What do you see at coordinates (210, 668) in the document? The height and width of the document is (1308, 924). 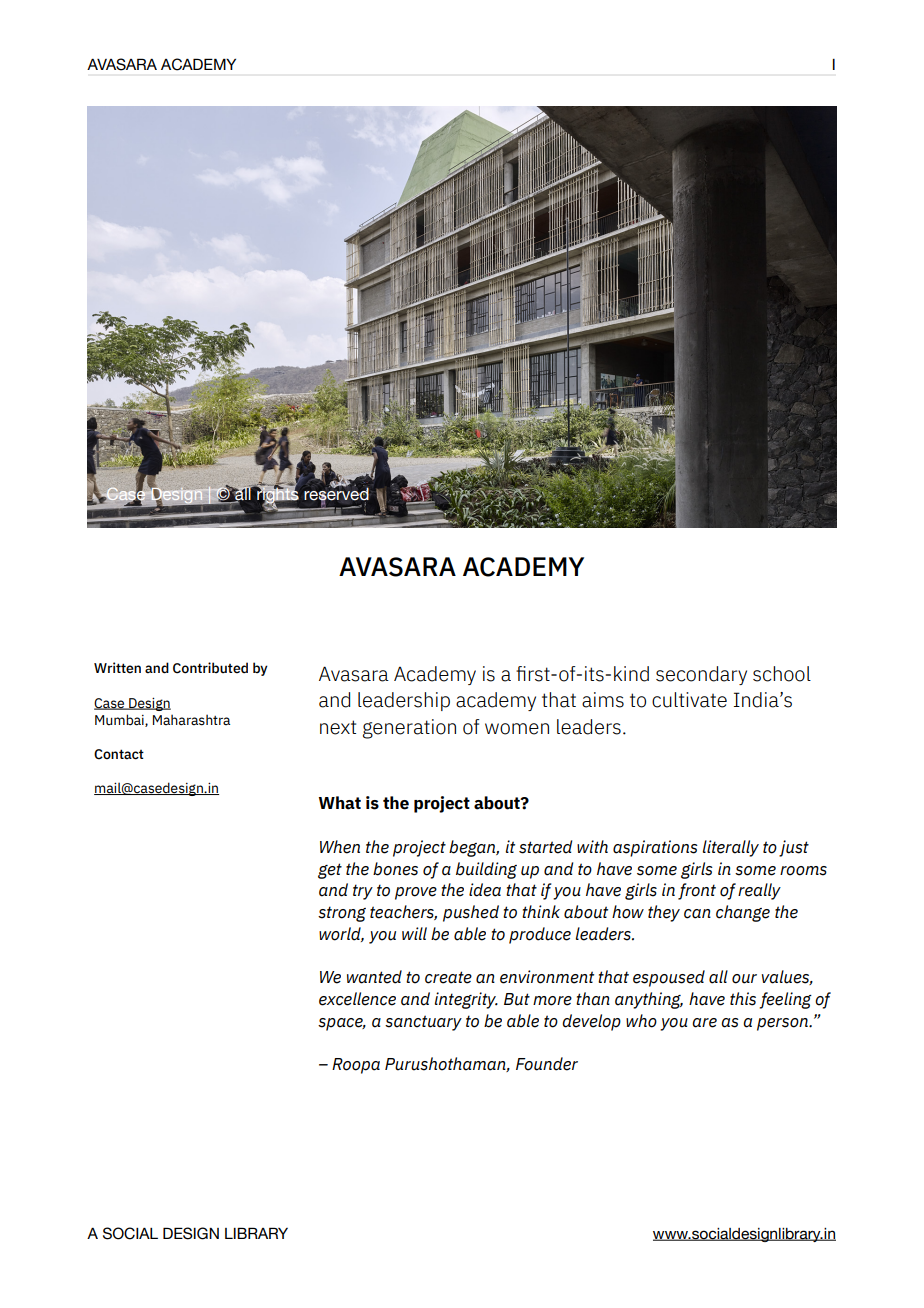 I see `Contributed` at bounding box center [210, 668].
